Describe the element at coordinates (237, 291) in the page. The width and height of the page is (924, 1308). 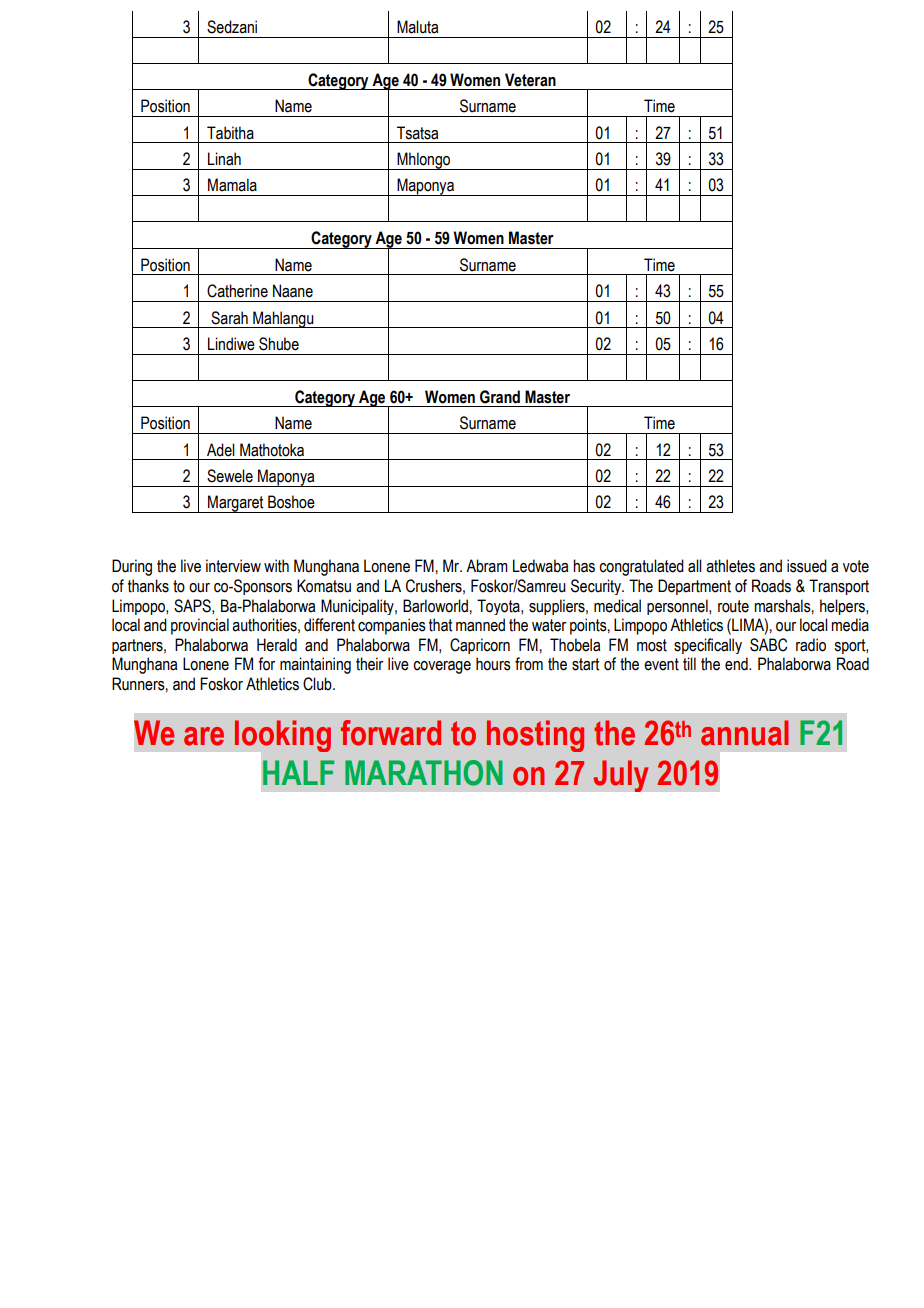
I see `Catherine` at that location.
